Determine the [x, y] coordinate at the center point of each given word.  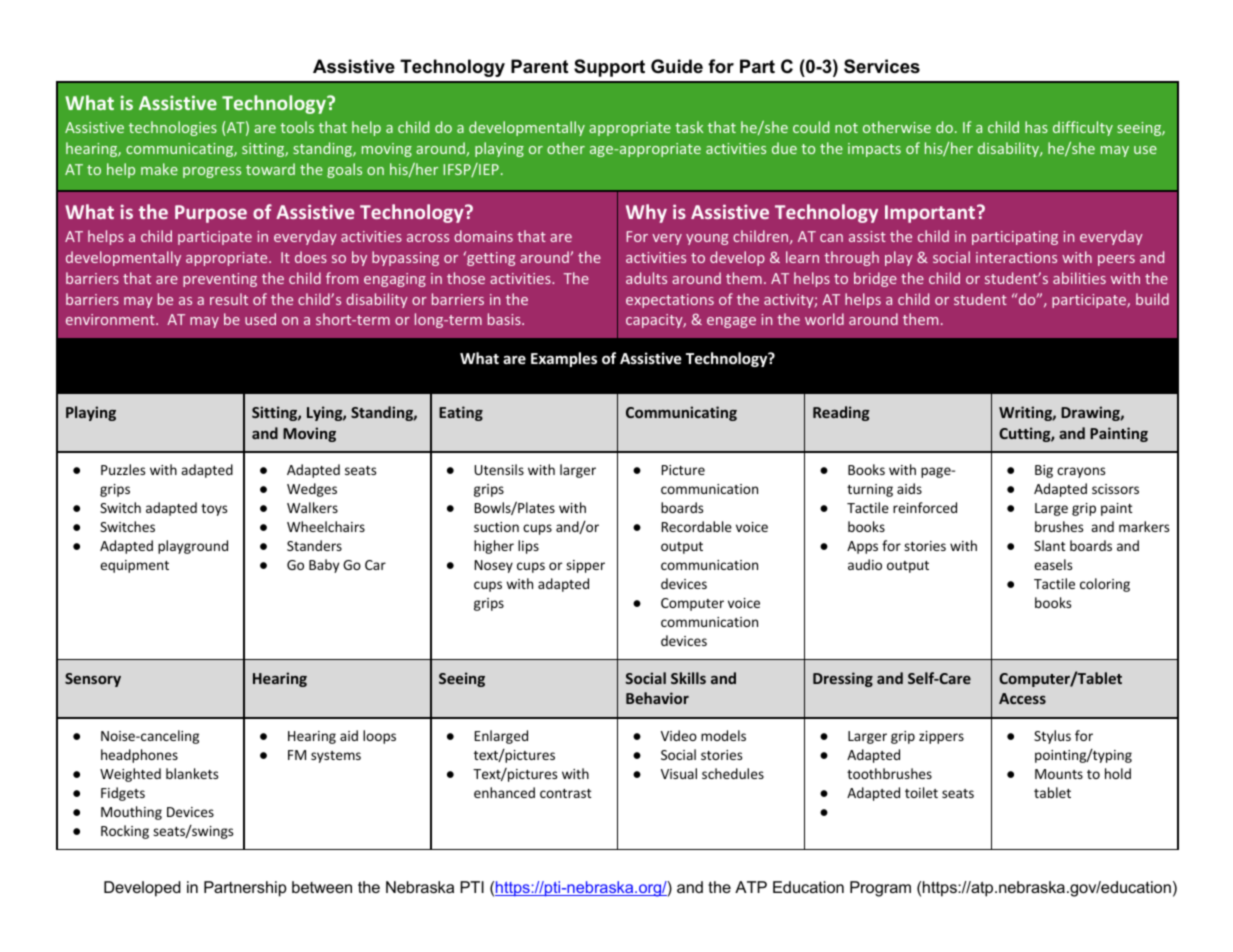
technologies [173, 128]
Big [1044, 471]
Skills [688, 678]
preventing [220, 280]
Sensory [93, 680]
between [322, 887]
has [1036, 127]
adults [646, 278]
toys [214, 510]
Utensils [499, 469]
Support [609, 68]
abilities [1079, 278]
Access [1022, 698]
